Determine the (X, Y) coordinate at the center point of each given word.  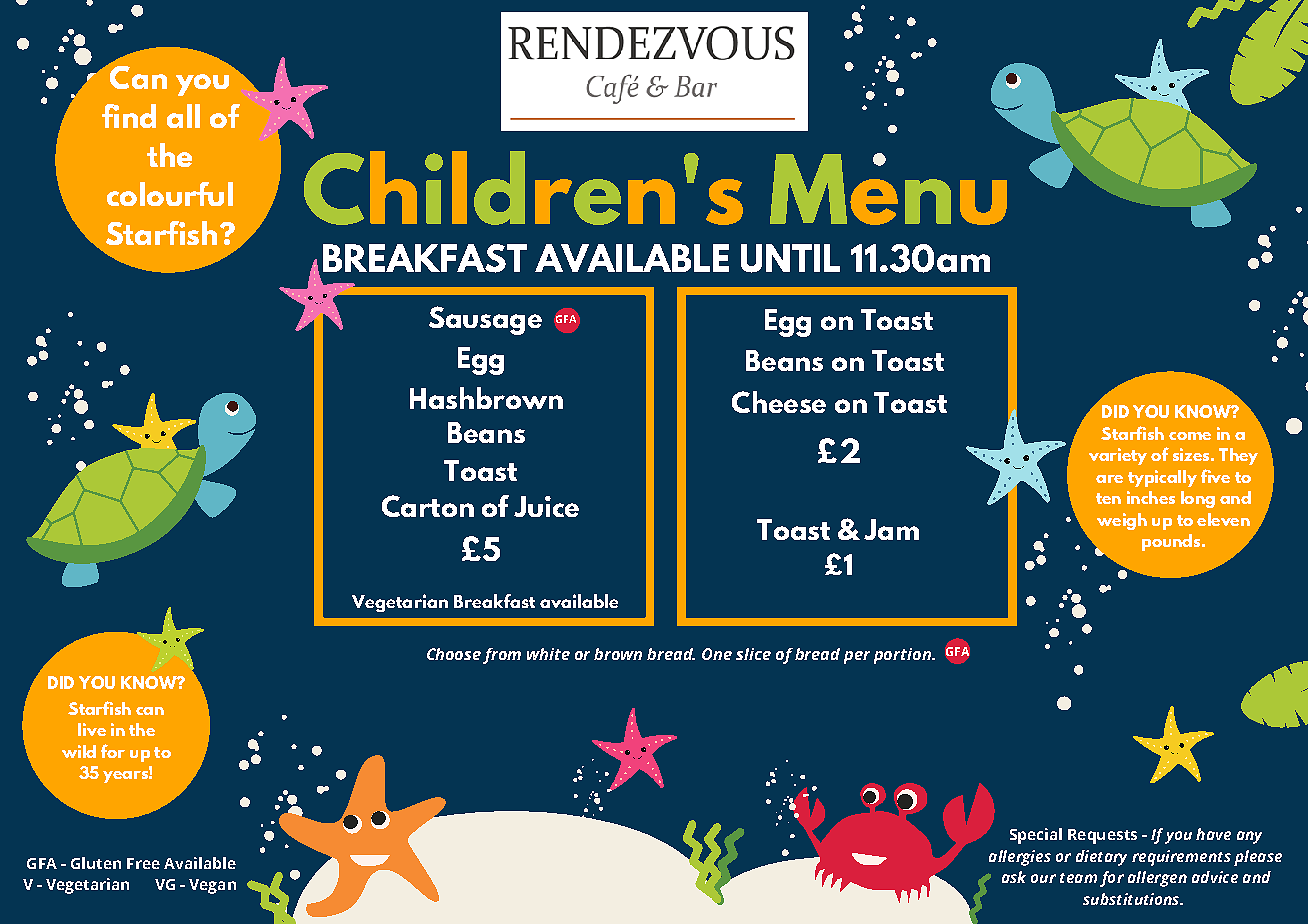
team (1078, 878)
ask (1014, 877)
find (129, 116)
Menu (888, 189)
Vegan (212, 886)
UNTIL (790, 258)
